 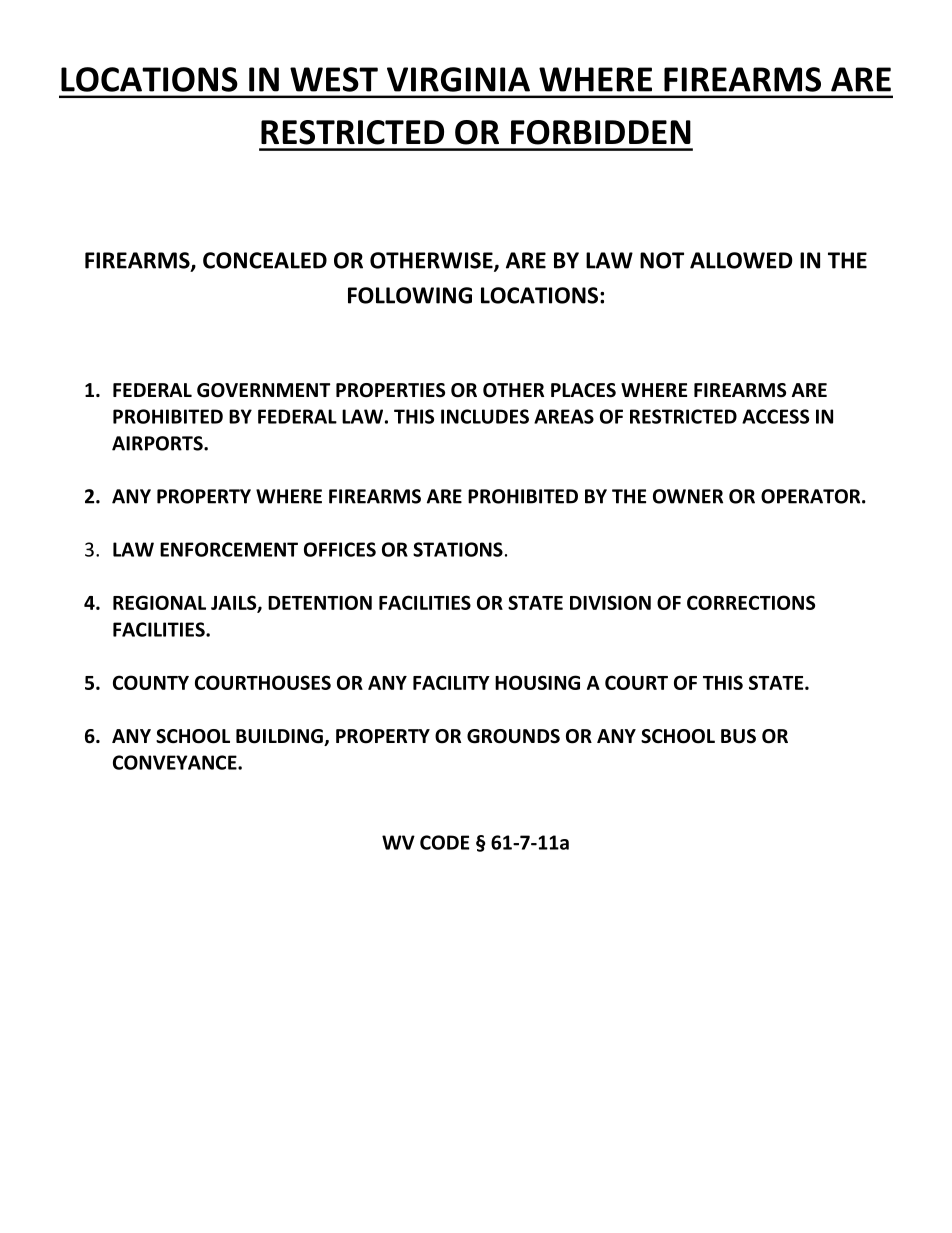 What do you see at coordinates (410, 295) in the image?
I see `FOLLOWING` at bounding box center [410, 295].
